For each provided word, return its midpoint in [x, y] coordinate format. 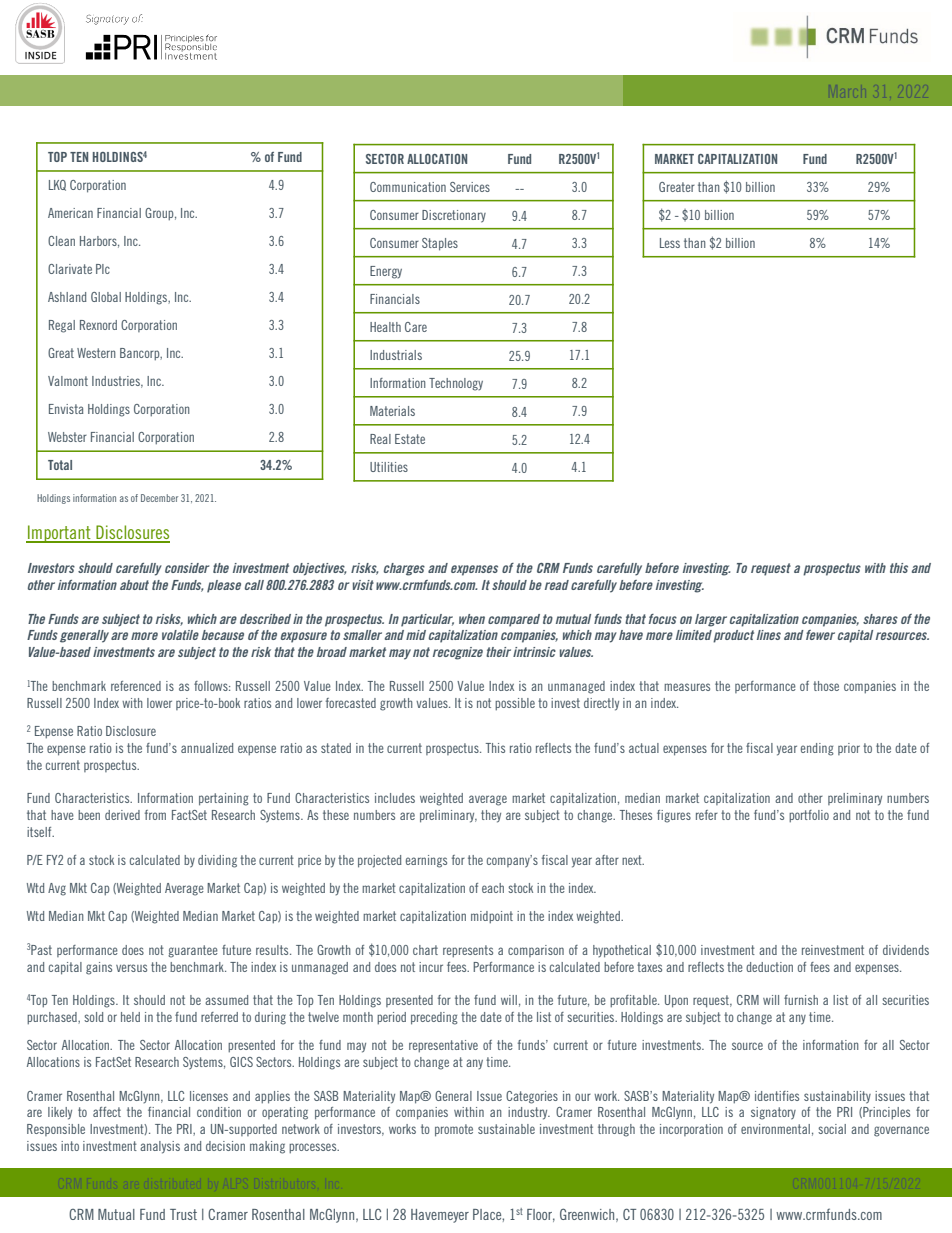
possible [515, 704]
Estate [410, 439]
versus [131, 968]
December [159, 498]
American [70, 213]
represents [468, 951]
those [826, 686]
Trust [183, 1214]
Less [670, 243]
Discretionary [454, 216]
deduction [769, 967]
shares [880, 619]
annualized [207, 748]
